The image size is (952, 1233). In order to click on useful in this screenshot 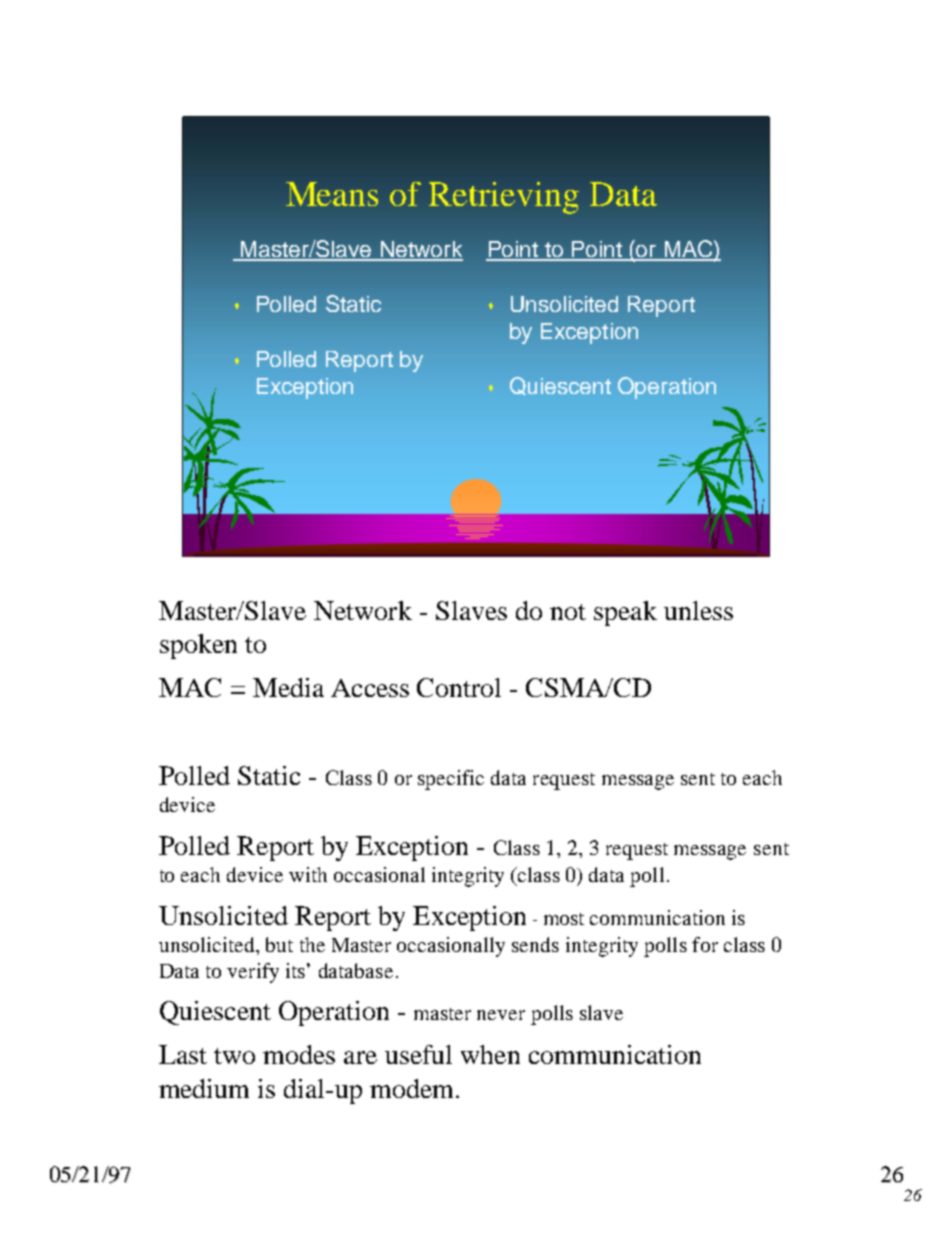, I will do `click(418, 1054)`.
